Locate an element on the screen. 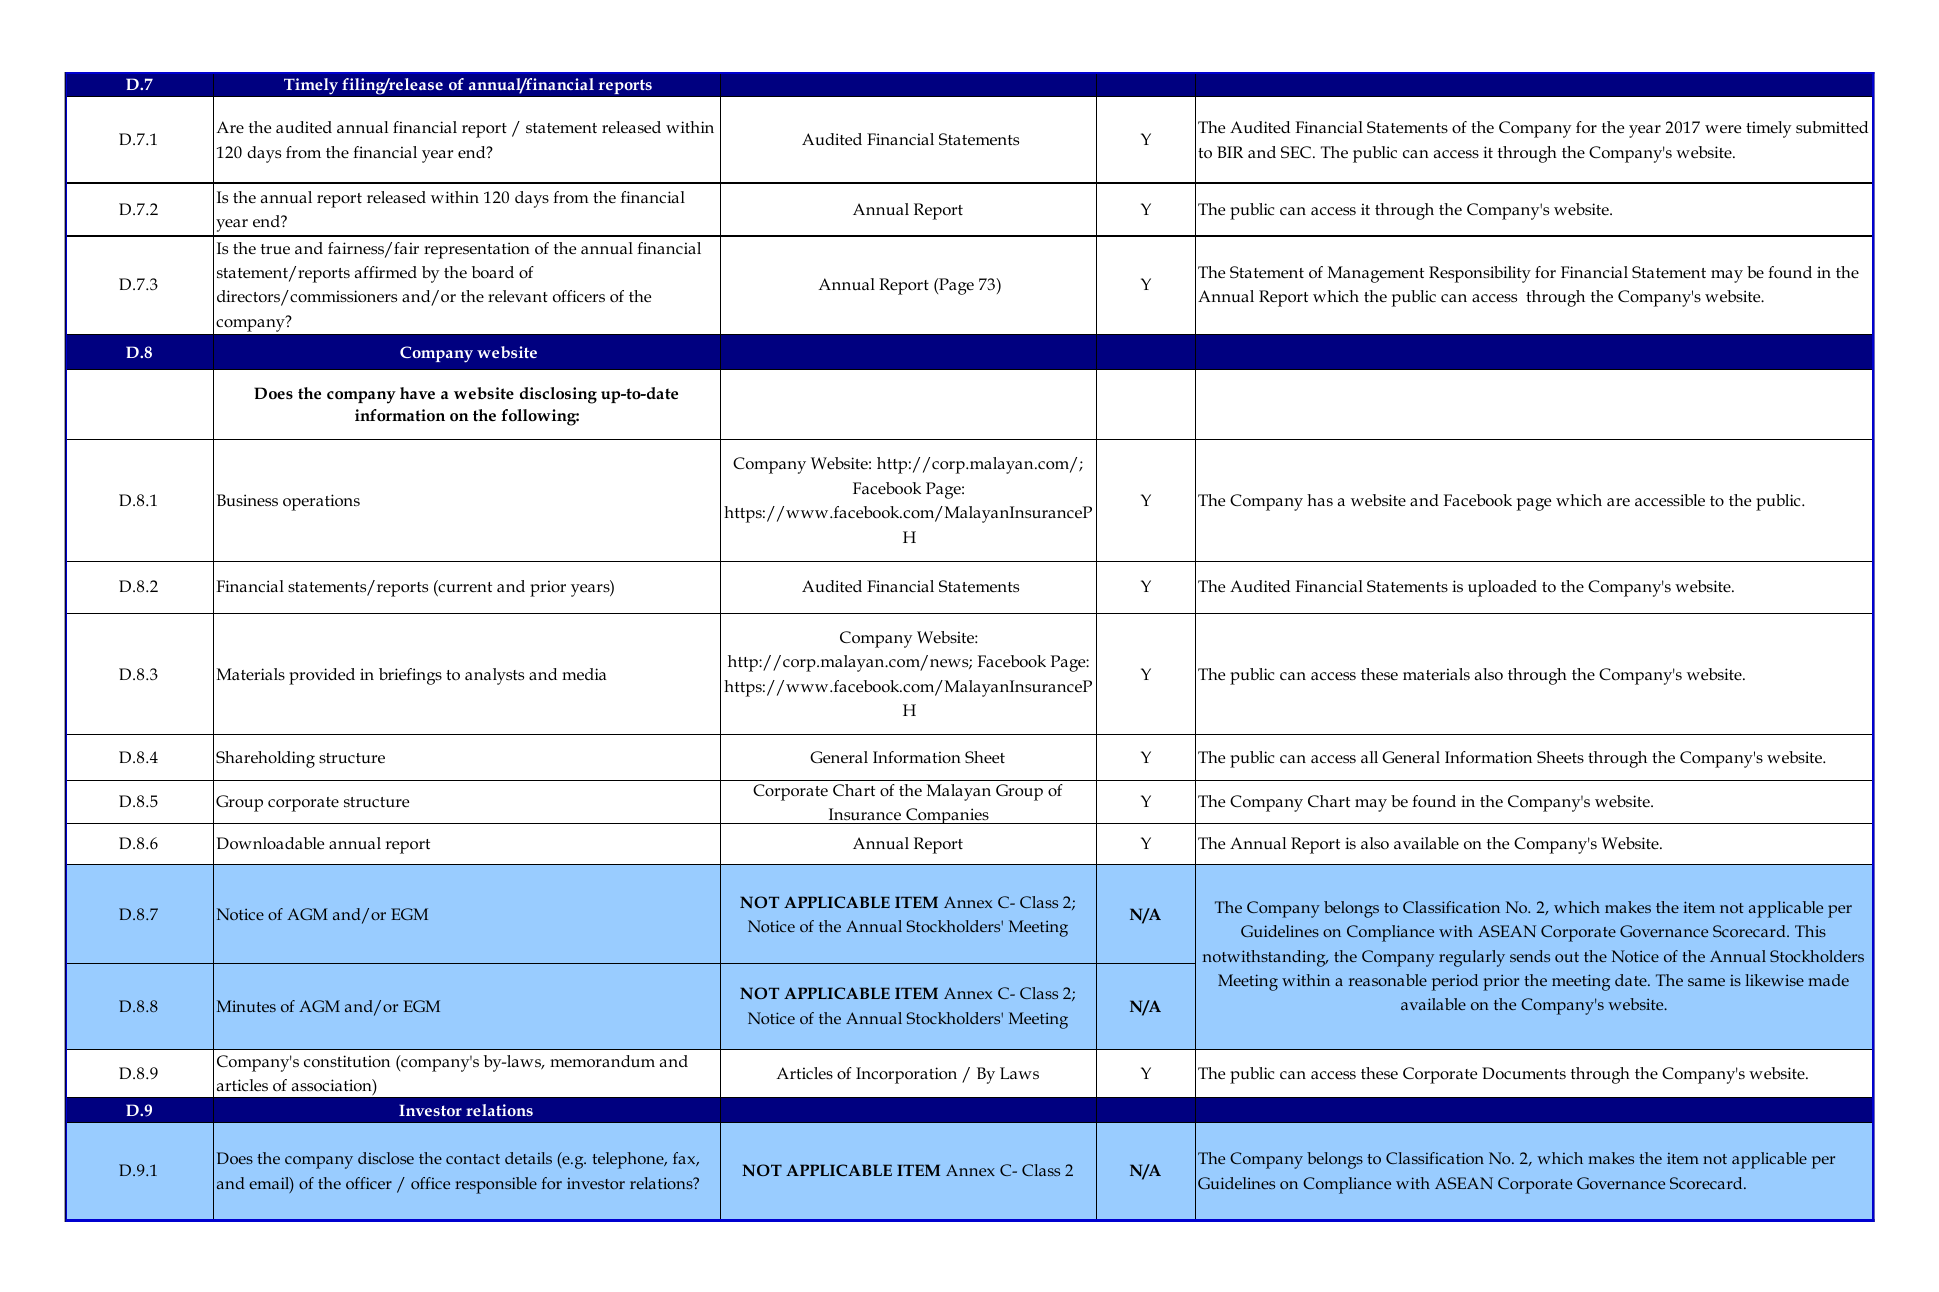 This screenshot has width=1939, height=1292. has is located at coordinates (1320, 500).
